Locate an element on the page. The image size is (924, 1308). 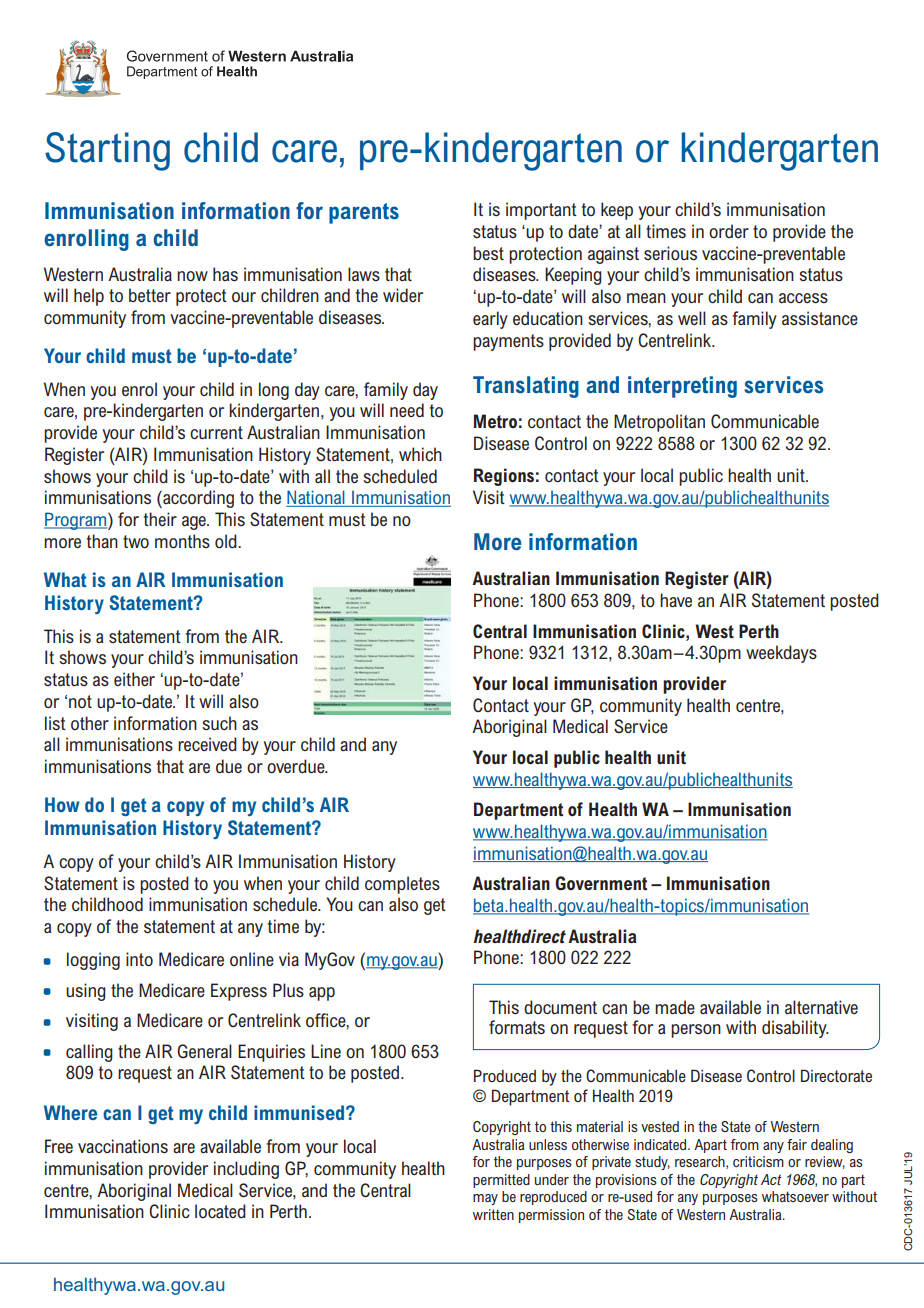
current is located at coordinates (216, 432).
